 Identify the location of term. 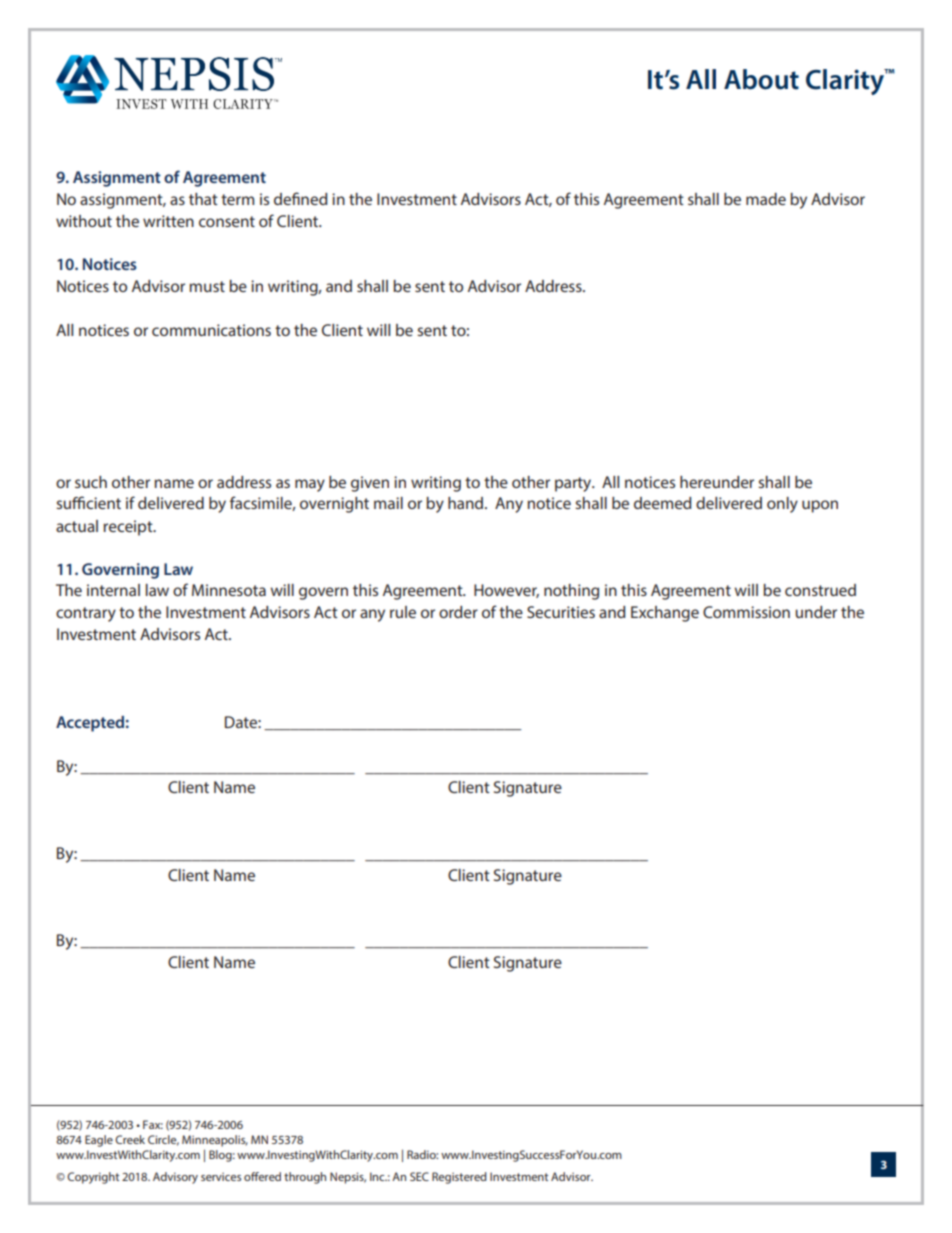
(237, 199).
